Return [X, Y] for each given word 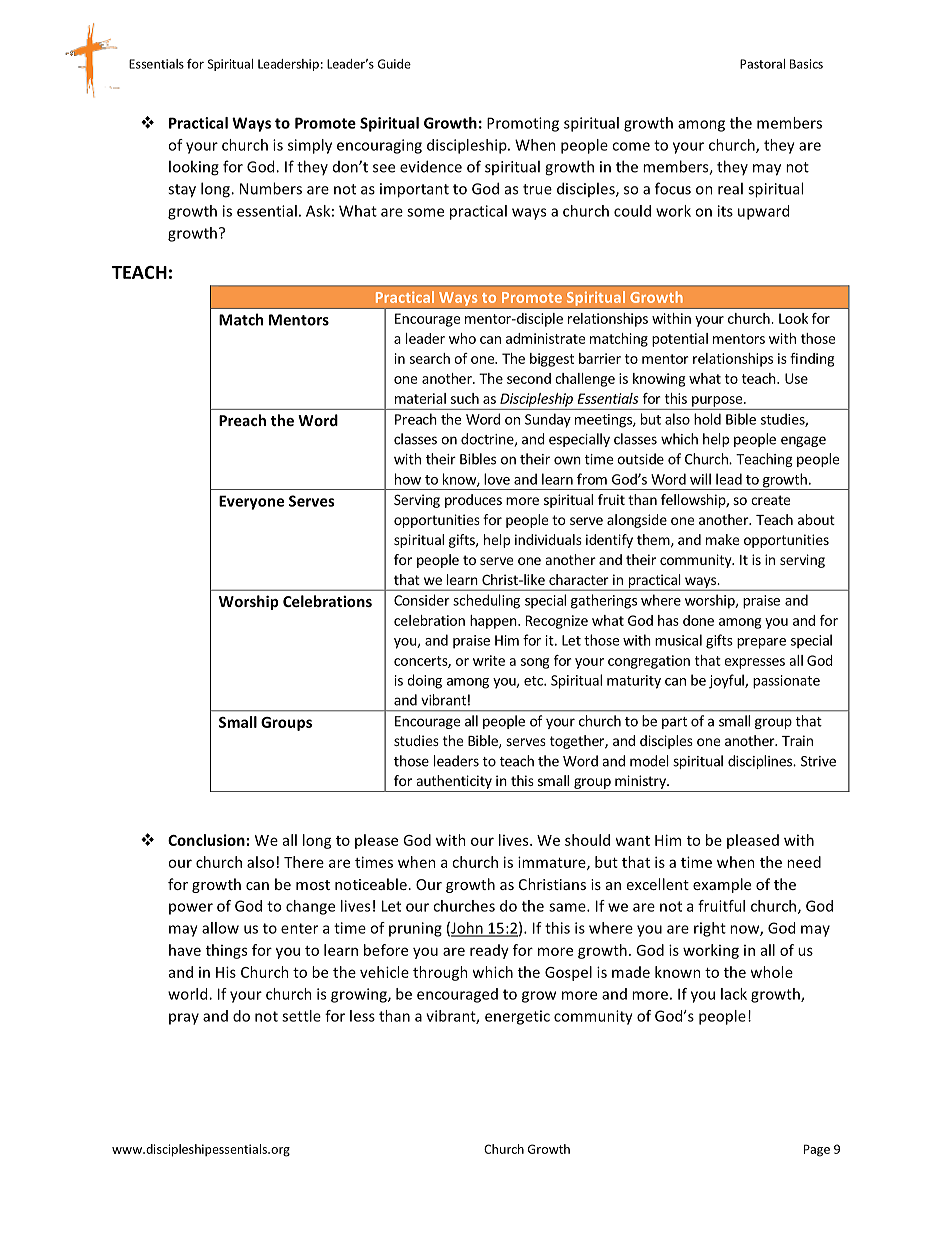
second [529, 378]
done [698, 620]
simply [310, 146]
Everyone [251, 502]
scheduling [486, 601]
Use [796, 378]
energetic [517, 1017]
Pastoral [762, 64]
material [420, 398]
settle [301, 1016]
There [304, 862]
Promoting [523, 124]
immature [553, 863]
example [722, 885]
